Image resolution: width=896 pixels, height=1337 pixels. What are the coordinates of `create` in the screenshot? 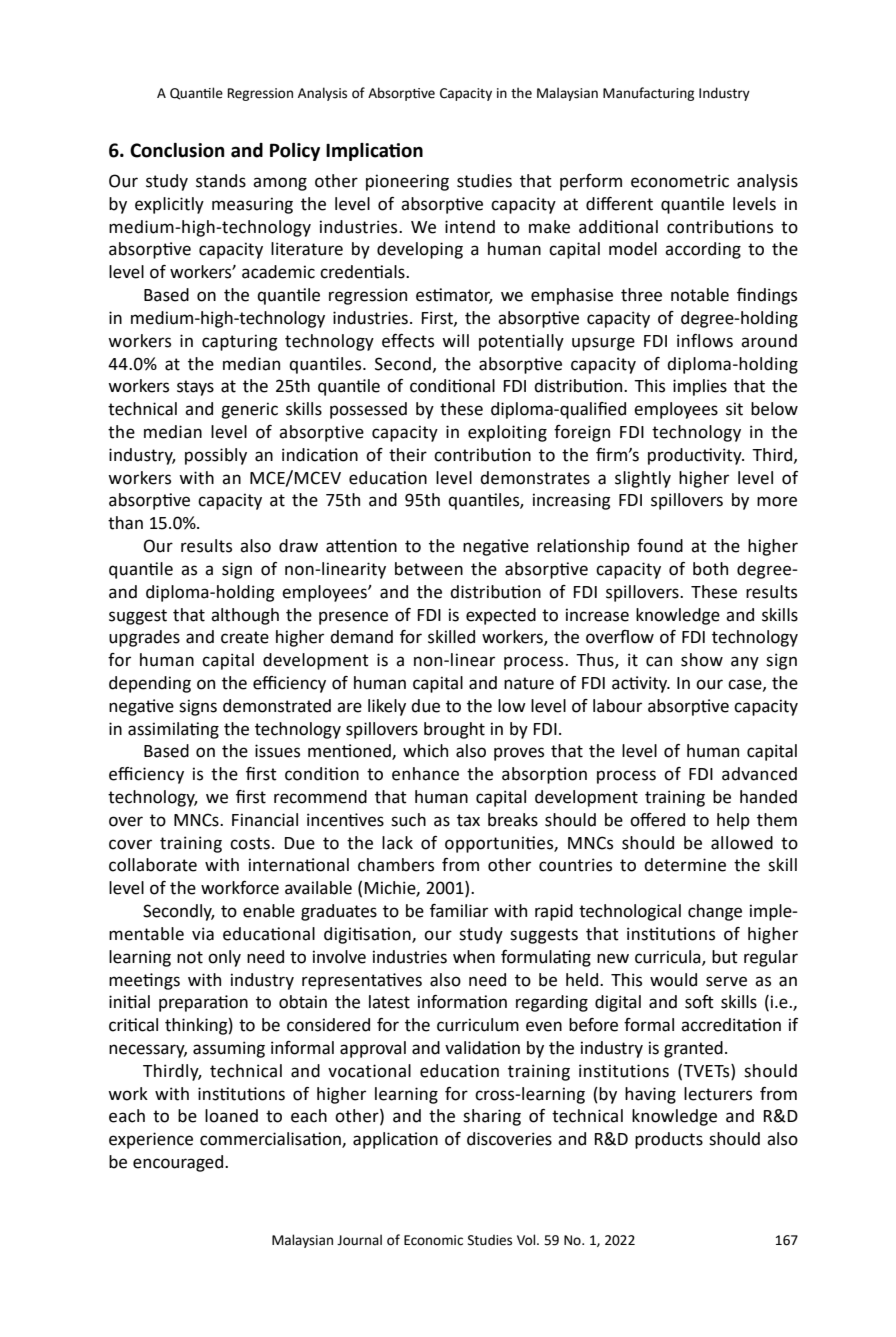 It's located at (245, 637).
